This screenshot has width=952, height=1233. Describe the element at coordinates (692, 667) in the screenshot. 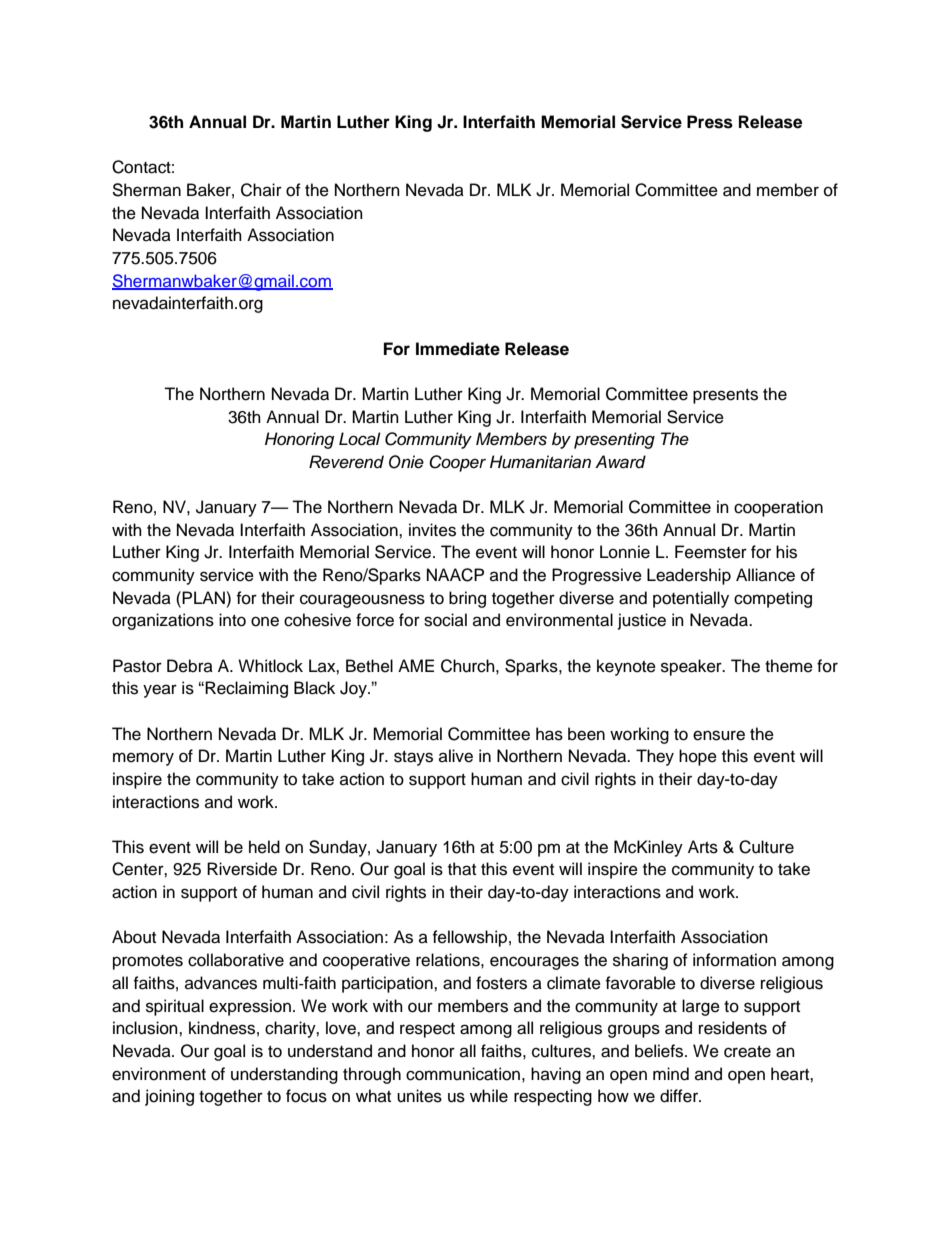

I see `speaker` at that location.
